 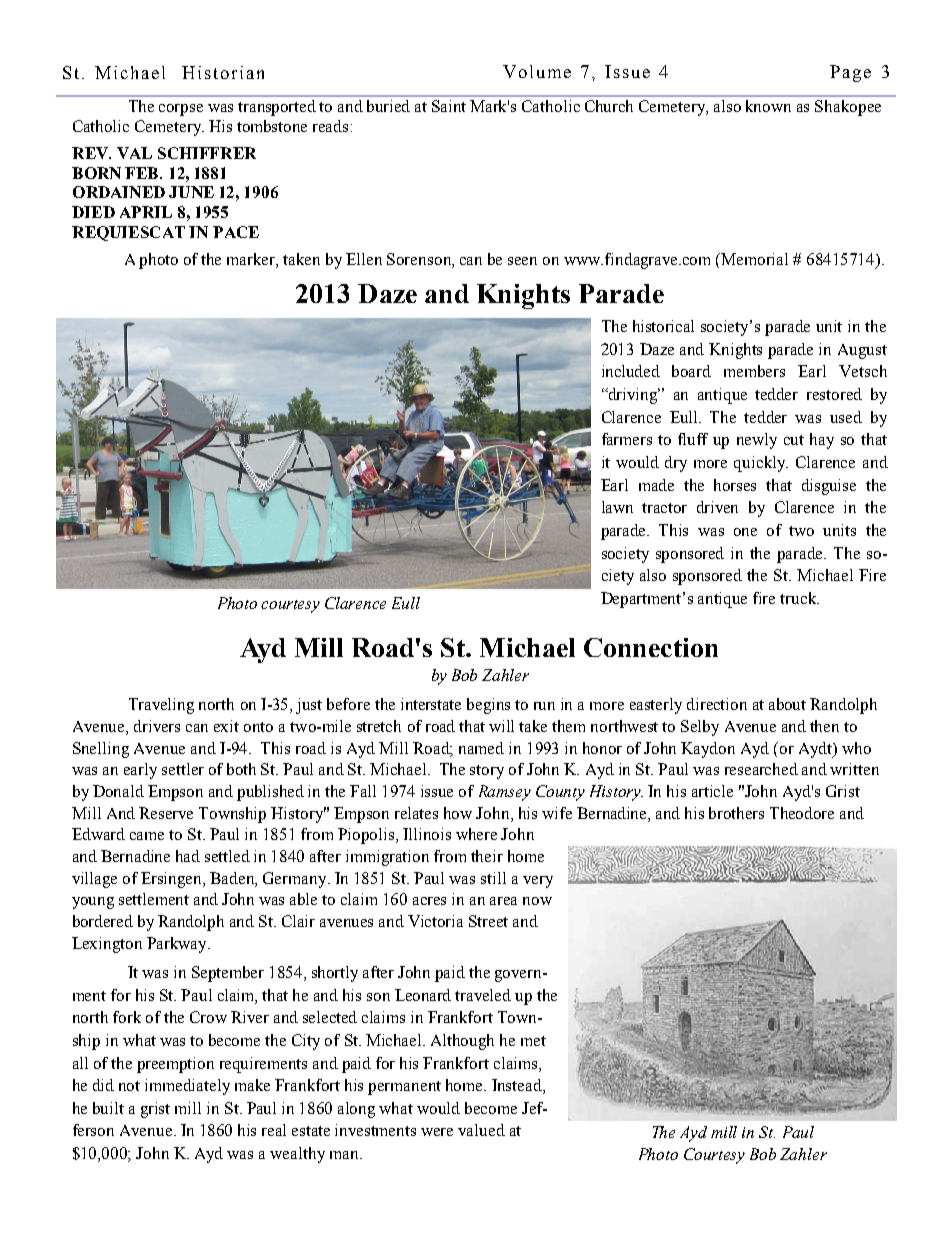 What do you see at coordinates (481, 1130) in the screenshot?
I see `valued` at bounding box center [481, 1130].
